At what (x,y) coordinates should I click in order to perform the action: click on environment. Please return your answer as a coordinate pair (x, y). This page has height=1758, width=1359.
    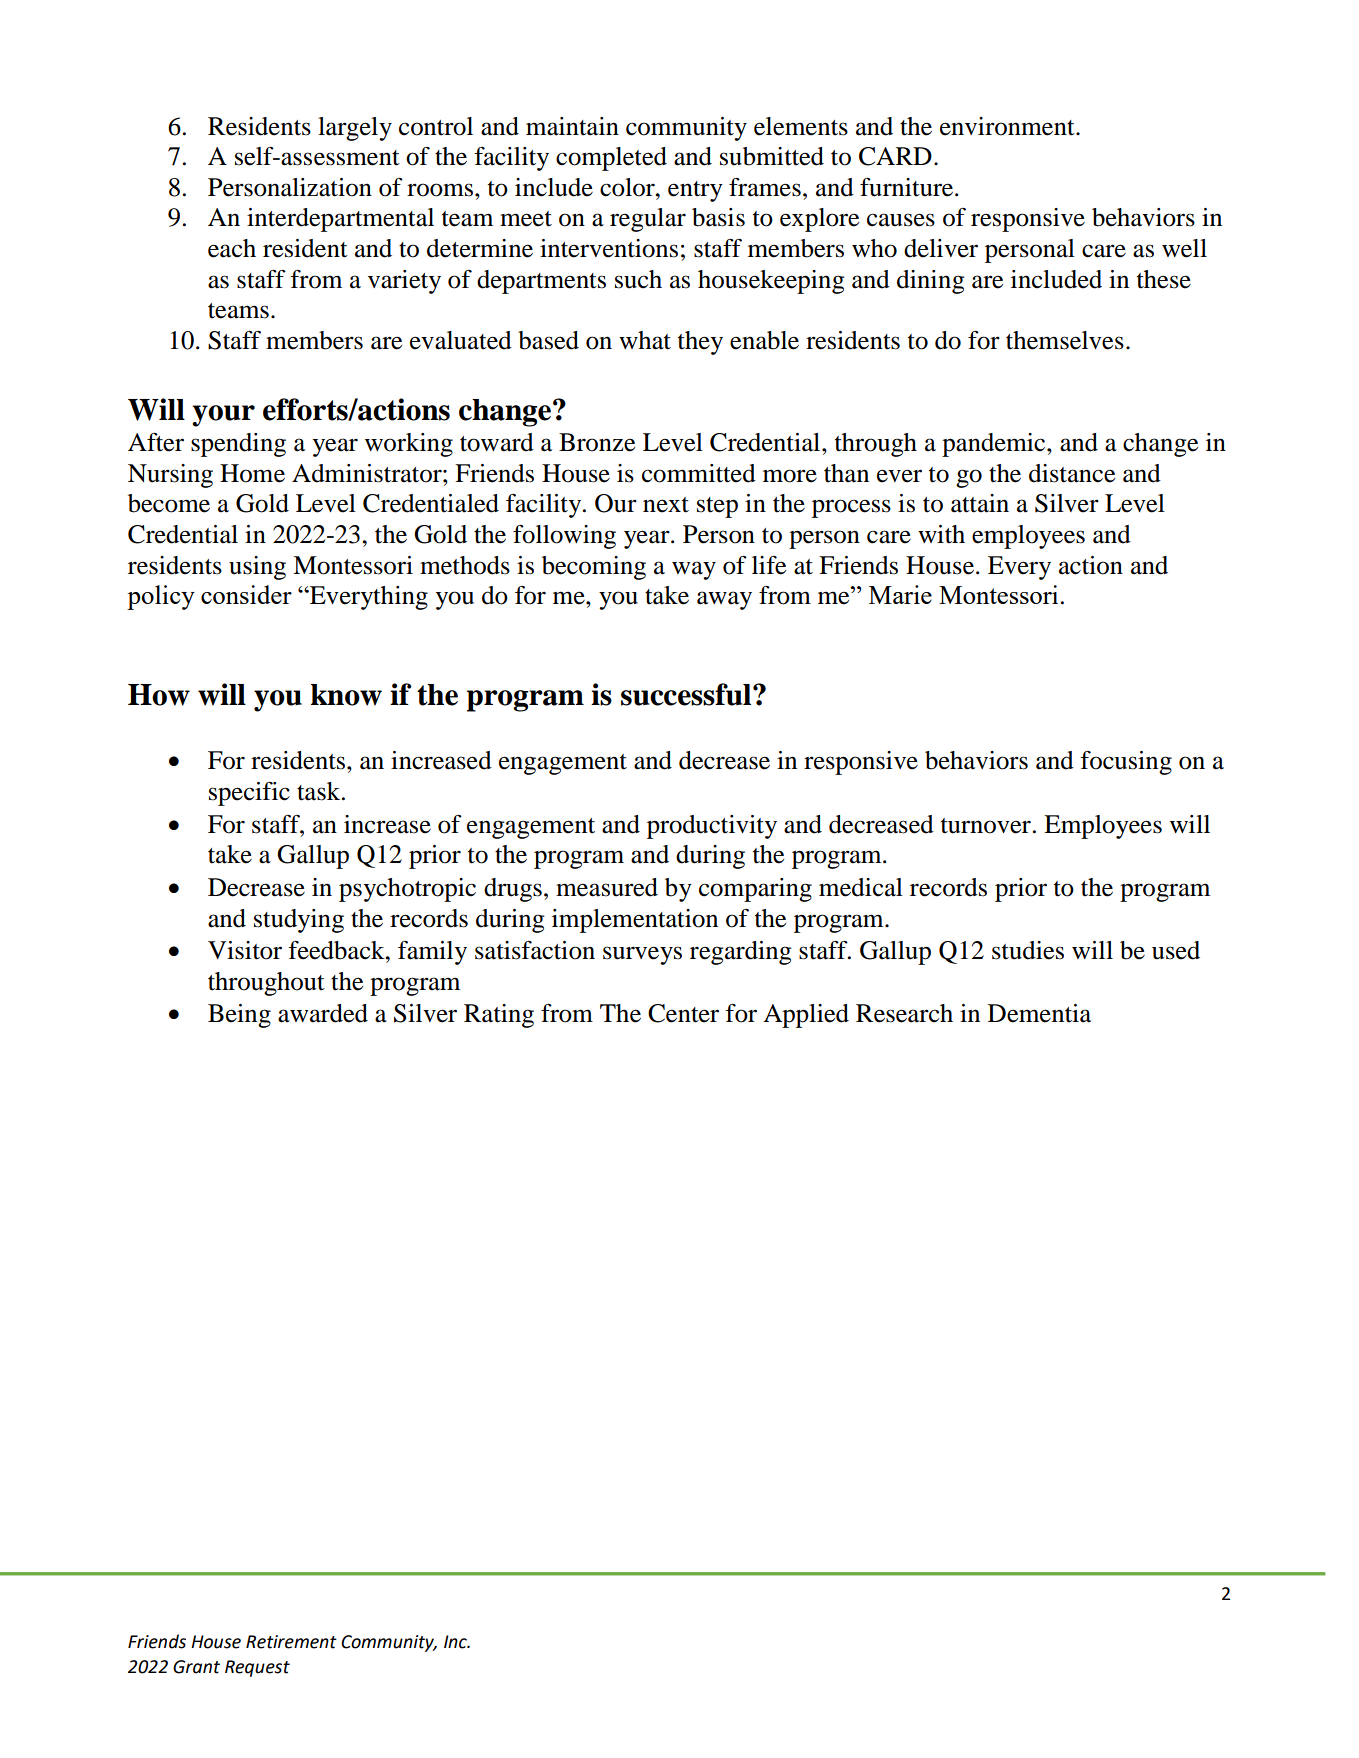
    Looking at the image, I should click on (1008, 126).
